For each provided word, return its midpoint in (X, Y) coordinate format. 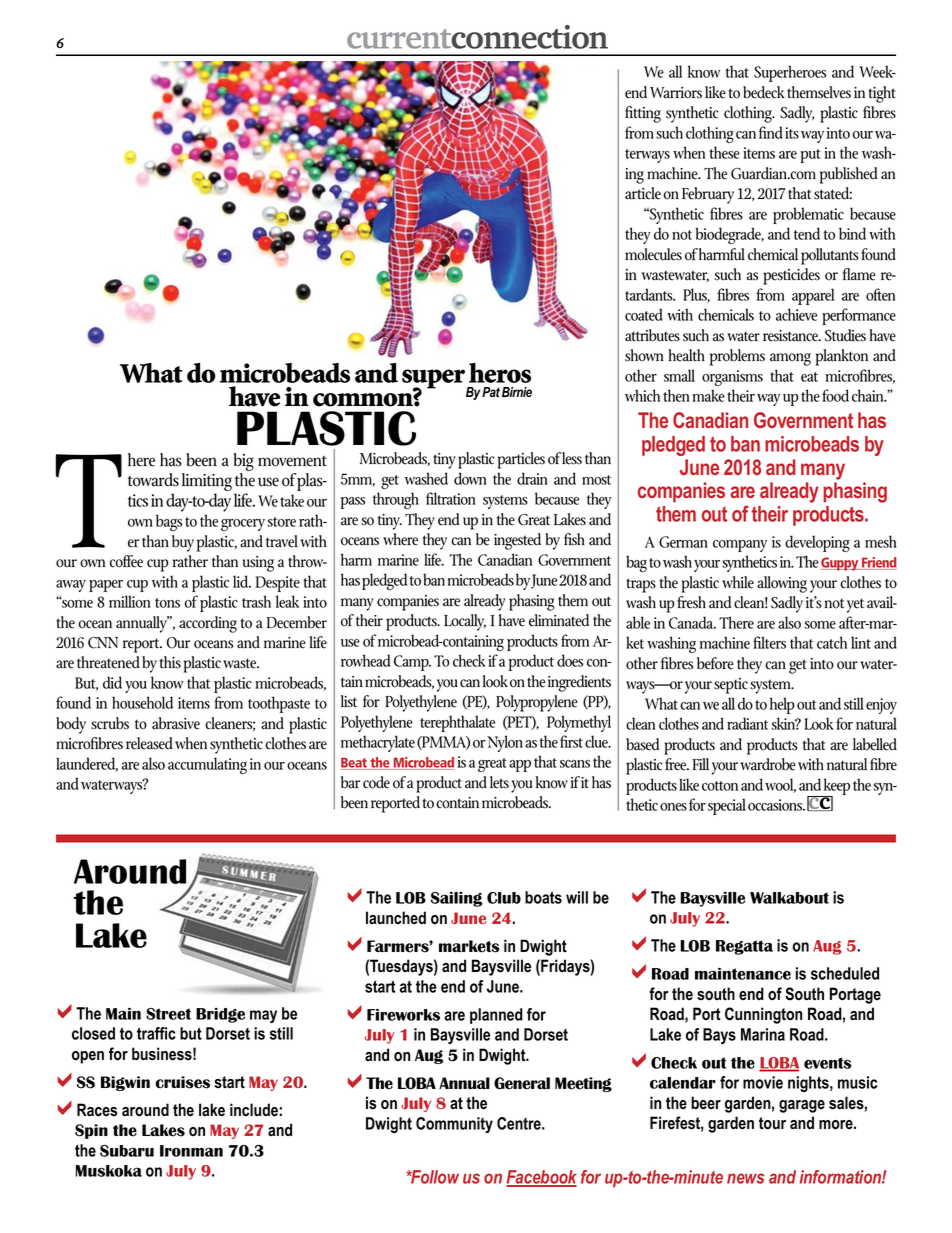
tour (772, 1123)
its (792, 133)
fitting (643, 114)
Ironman (191, 1151)
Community (454, 1125)
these (724, 152)
